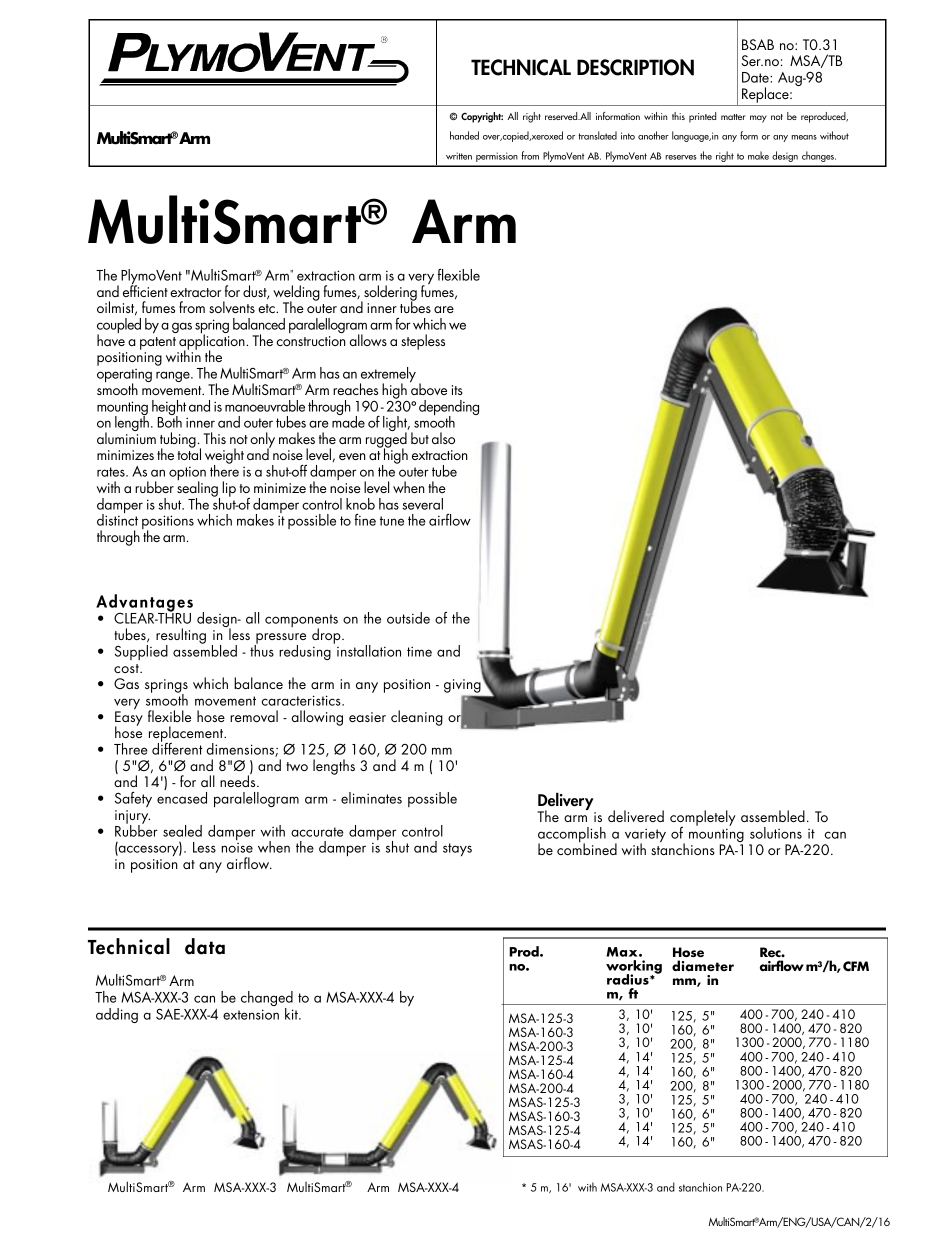  I want to click on several, so click(422, 504).
